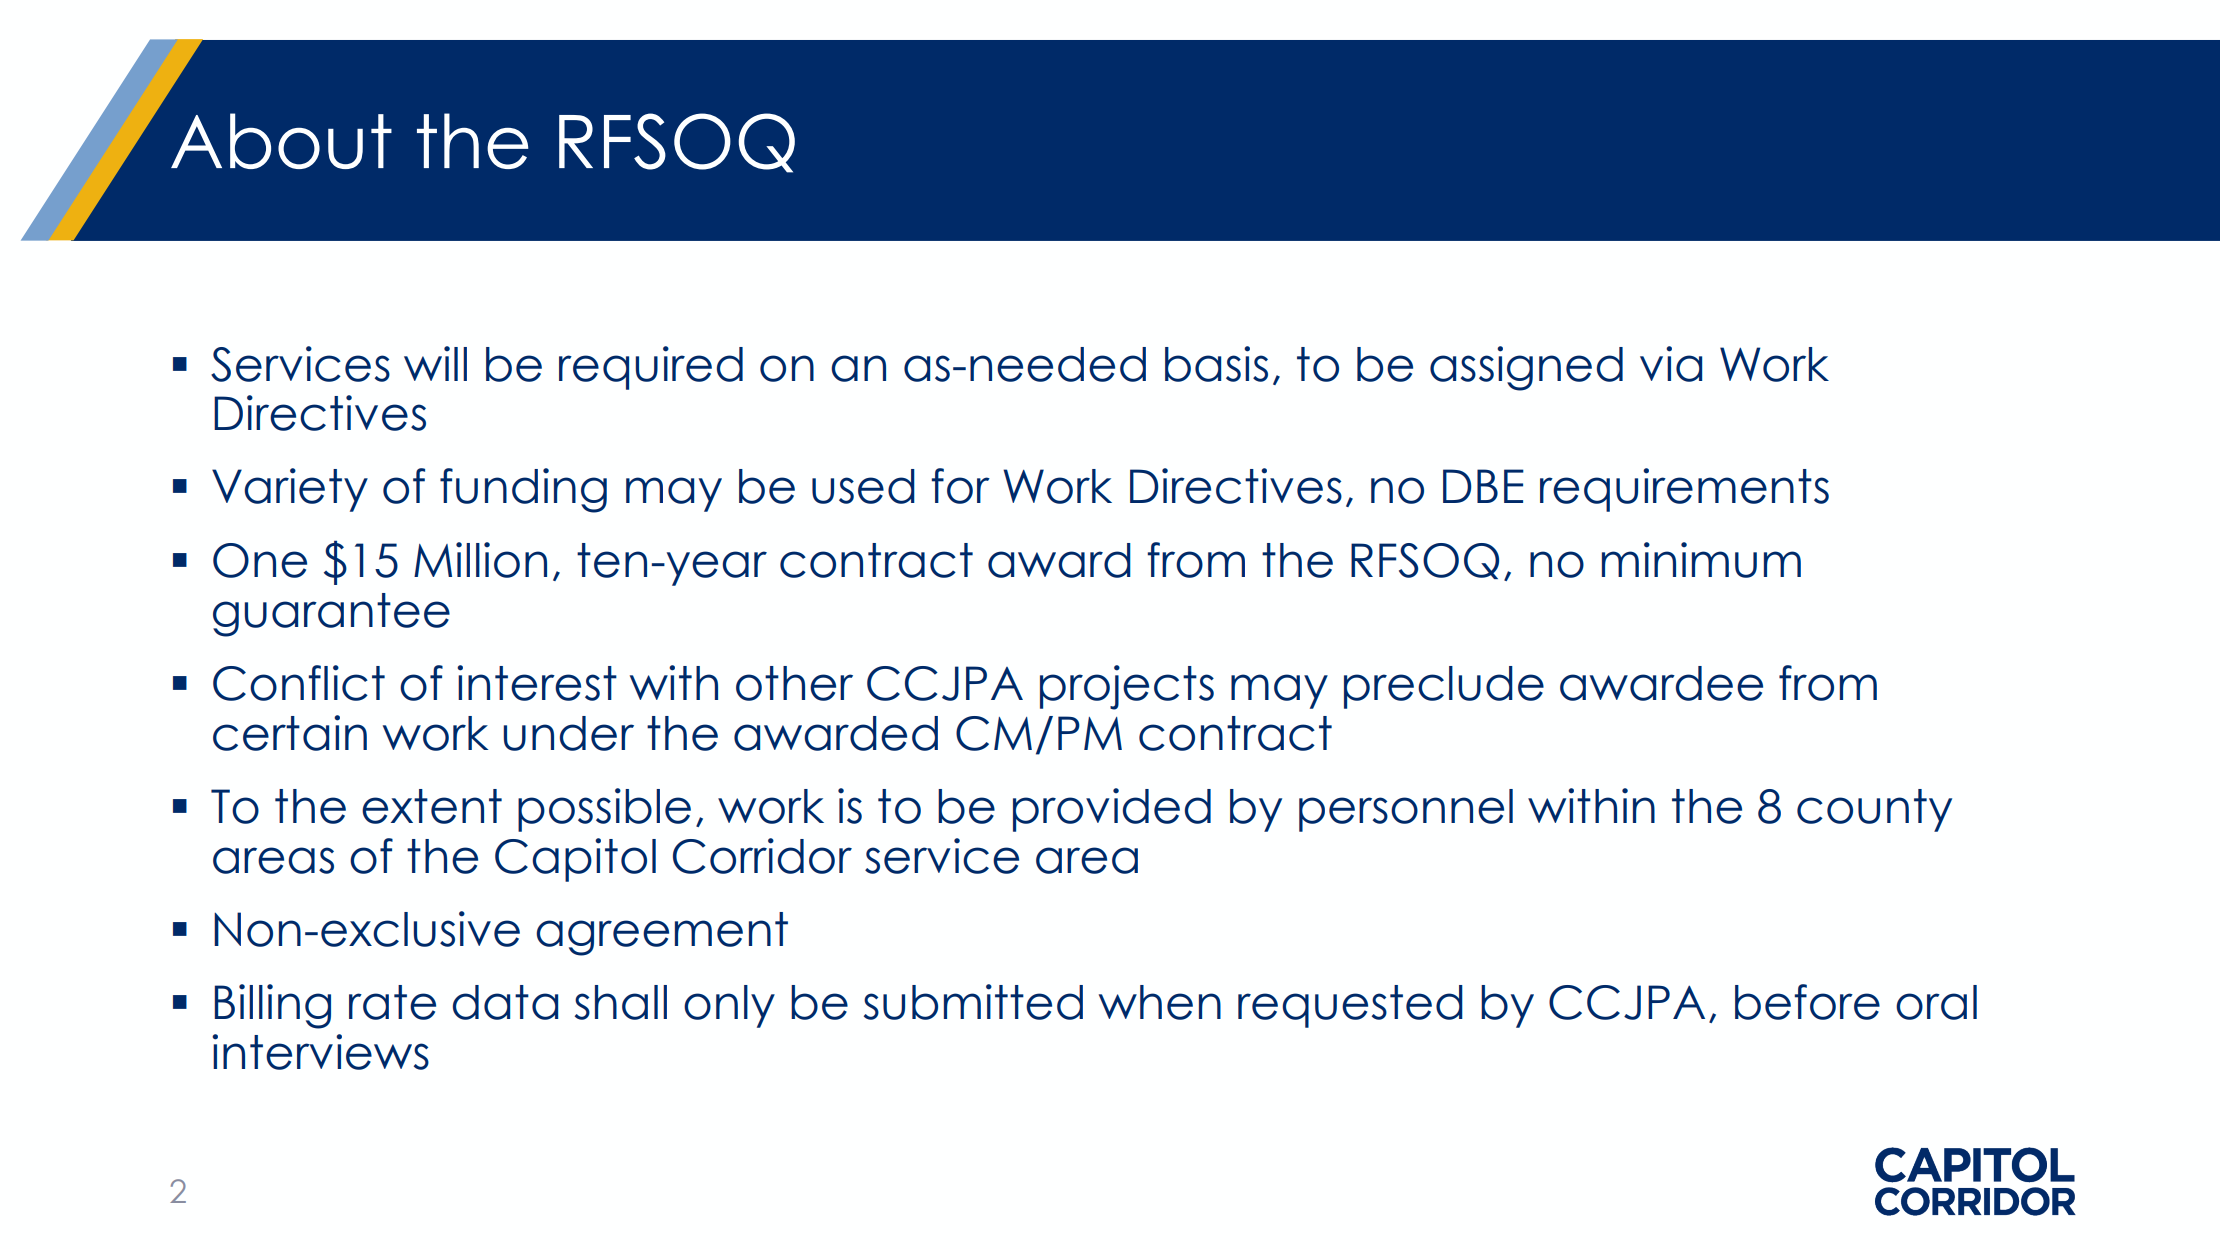  I want to click on About, so click(281, 141).
